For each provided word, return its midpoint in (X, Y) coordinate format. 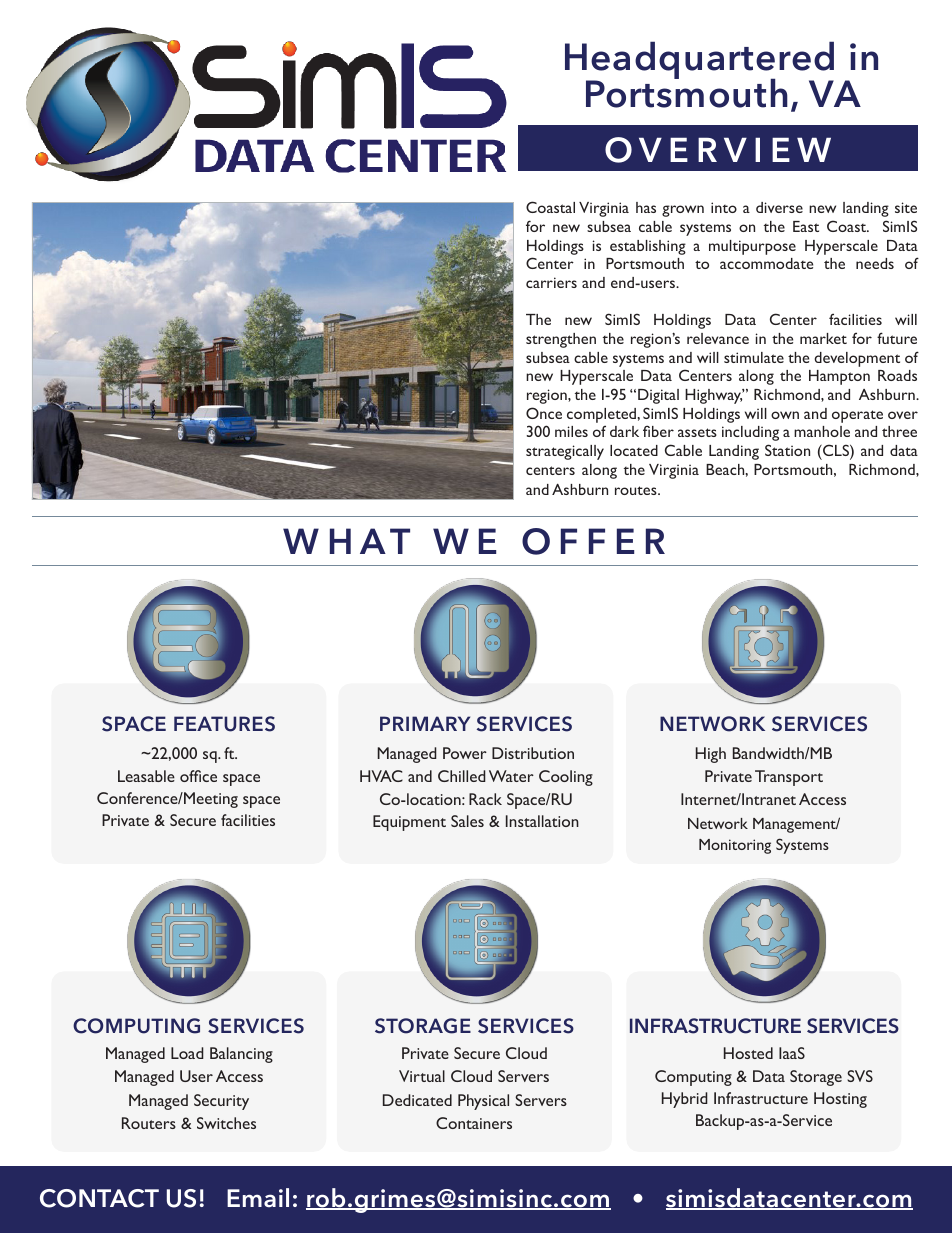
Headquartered (699, 61)
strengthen (561, 340)
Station (787, 450)
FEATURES (224, 724)
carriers (551, 282)
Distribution (533, 753)
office (198, 776)
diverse (779, 207)
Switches (226, 1123)
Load (187, 1053)
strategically (565, 452)
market (823, 338)
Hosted (748, 1053)
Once (544, 413)
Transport (789, 778)
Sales (467, 821)
